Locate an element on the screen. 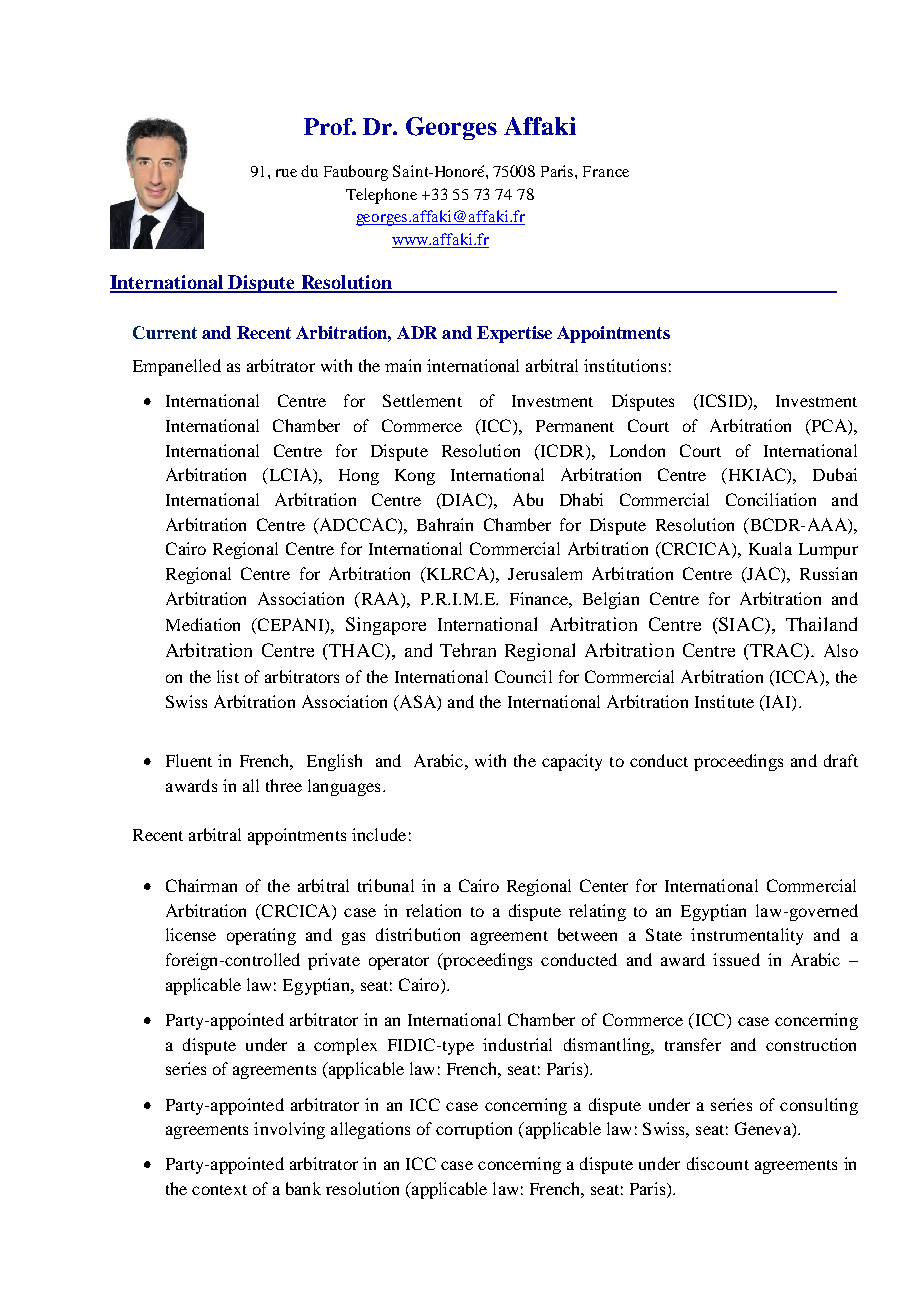 The height and width of the screenshot is (1308, 924). context is located at coordinates (219, 1190).
